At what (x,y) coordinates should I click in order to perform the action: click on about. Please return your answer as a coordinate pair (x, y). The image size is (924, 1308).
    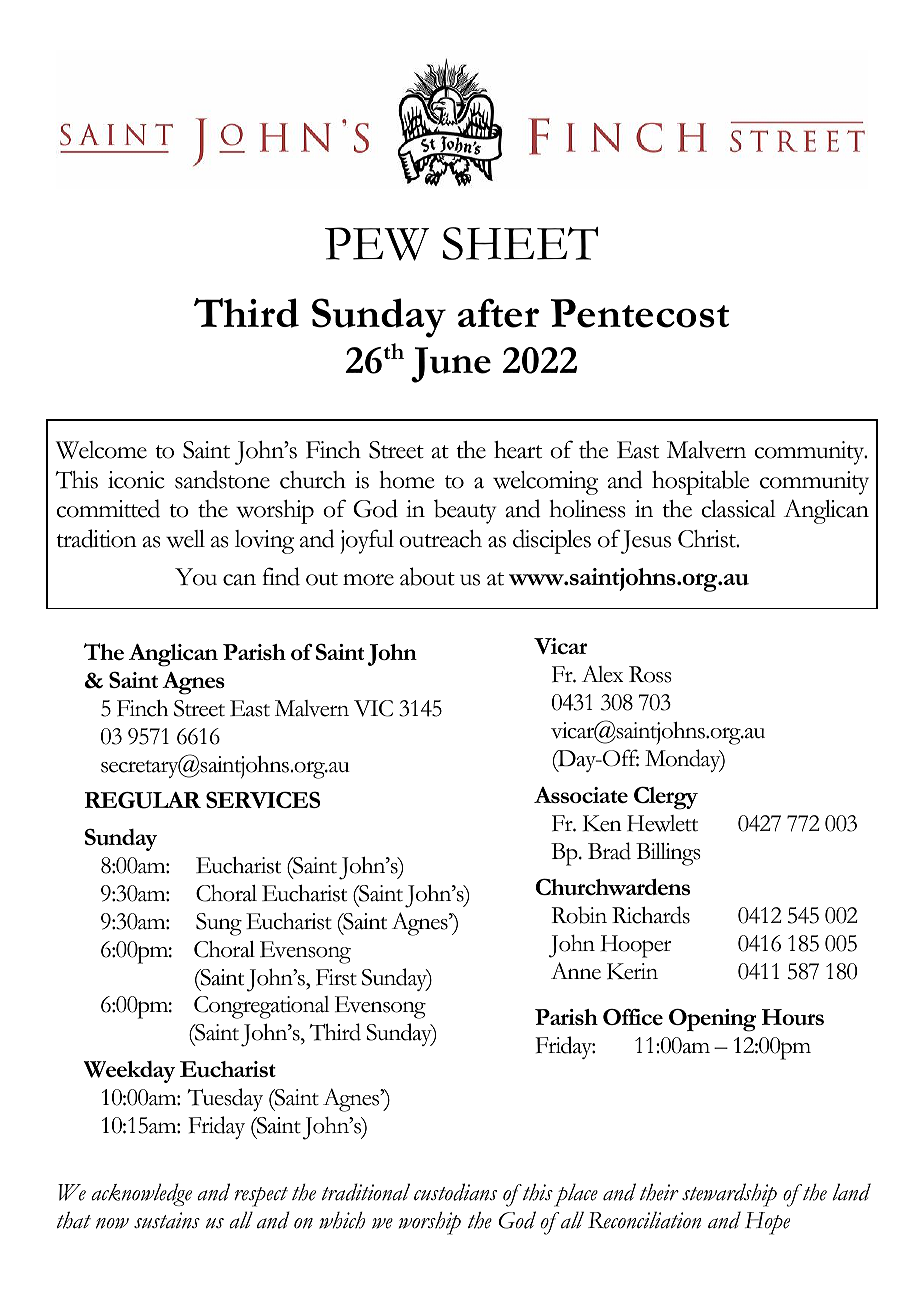
    Looking at the image, I should click on (427, 576).
